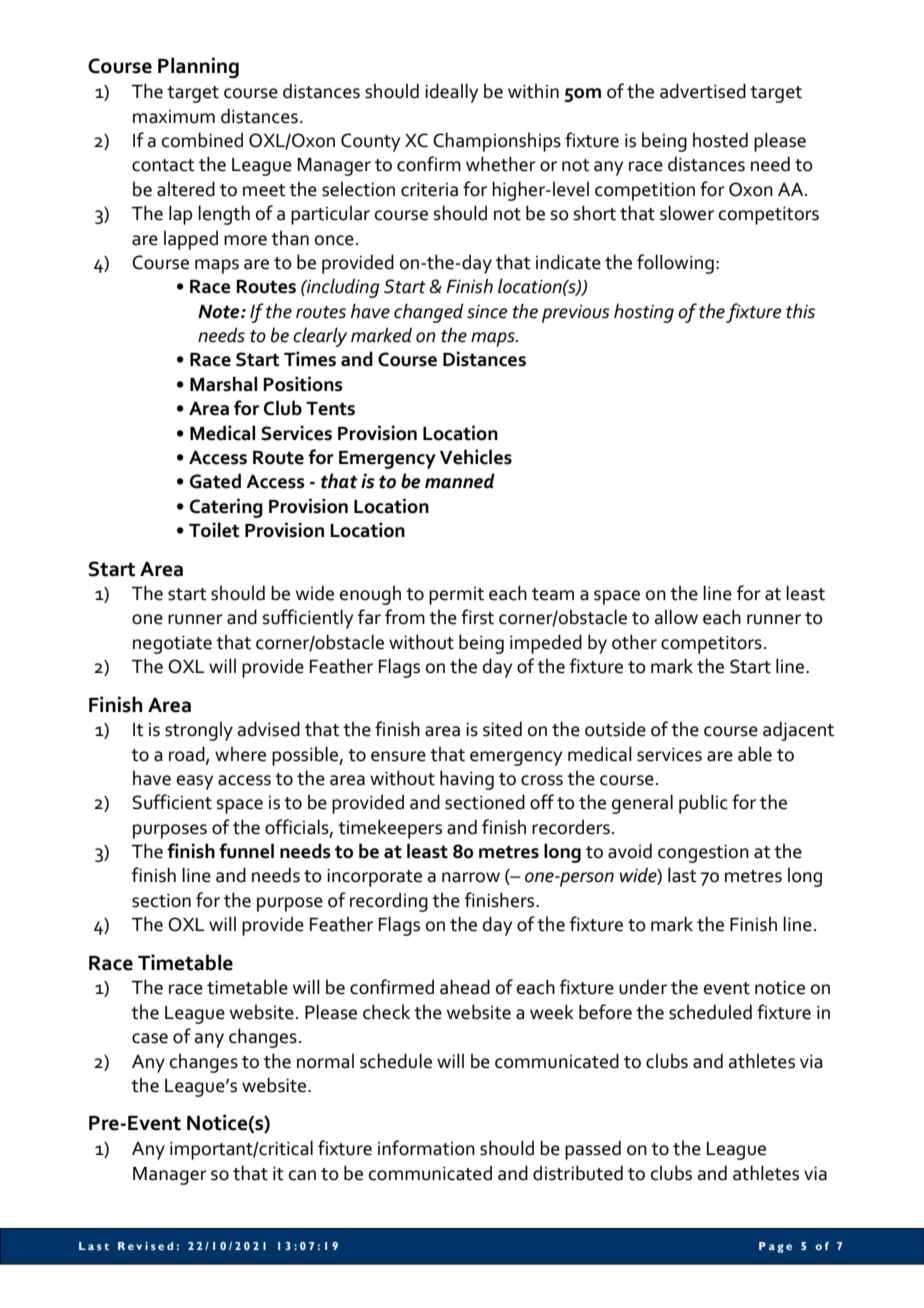 The height and width of the screenshot is (1308, 924). I want to click on manned, so click(460, 481).
